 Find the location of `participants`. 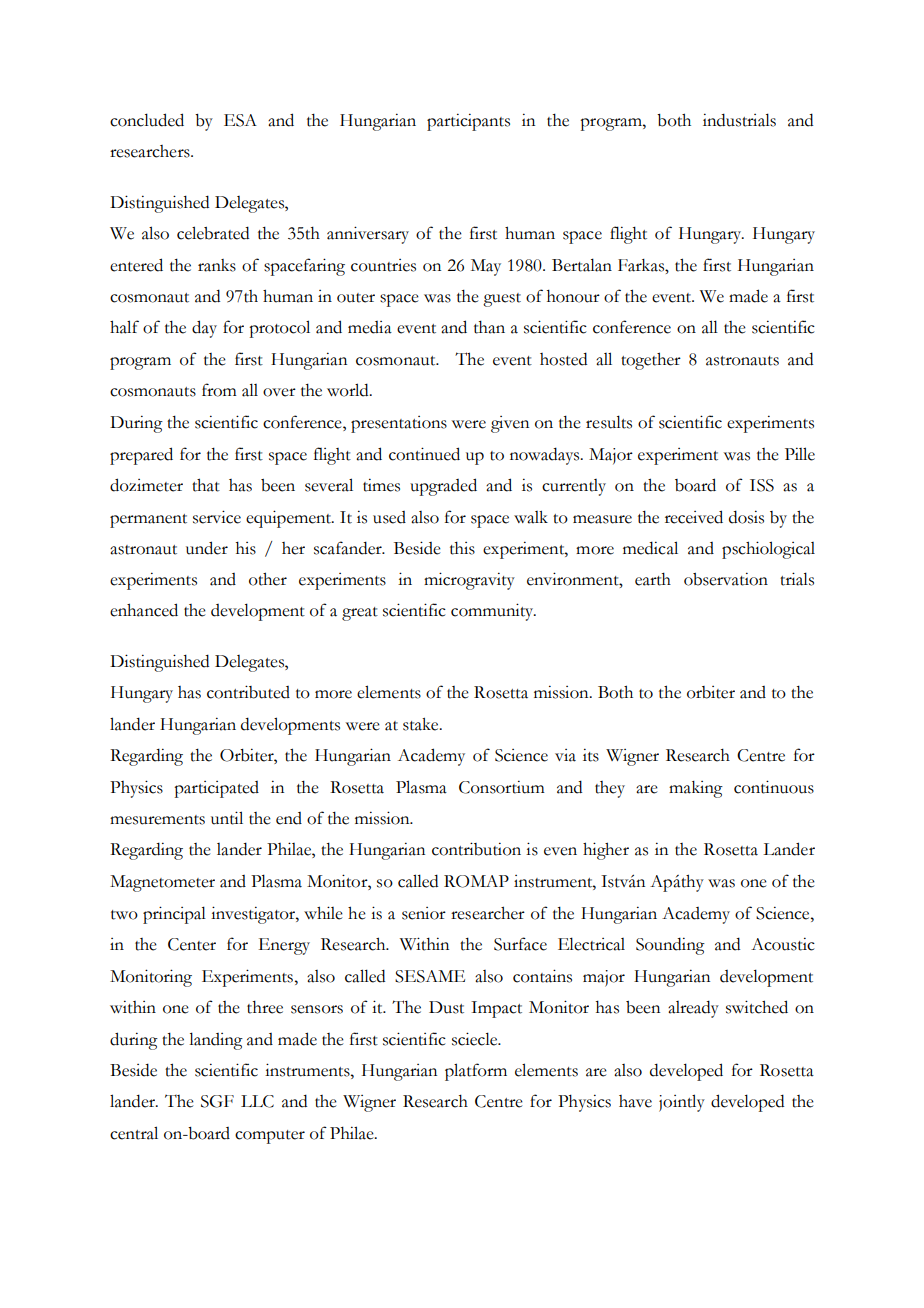

participants is located at coordinates (468, 122).
